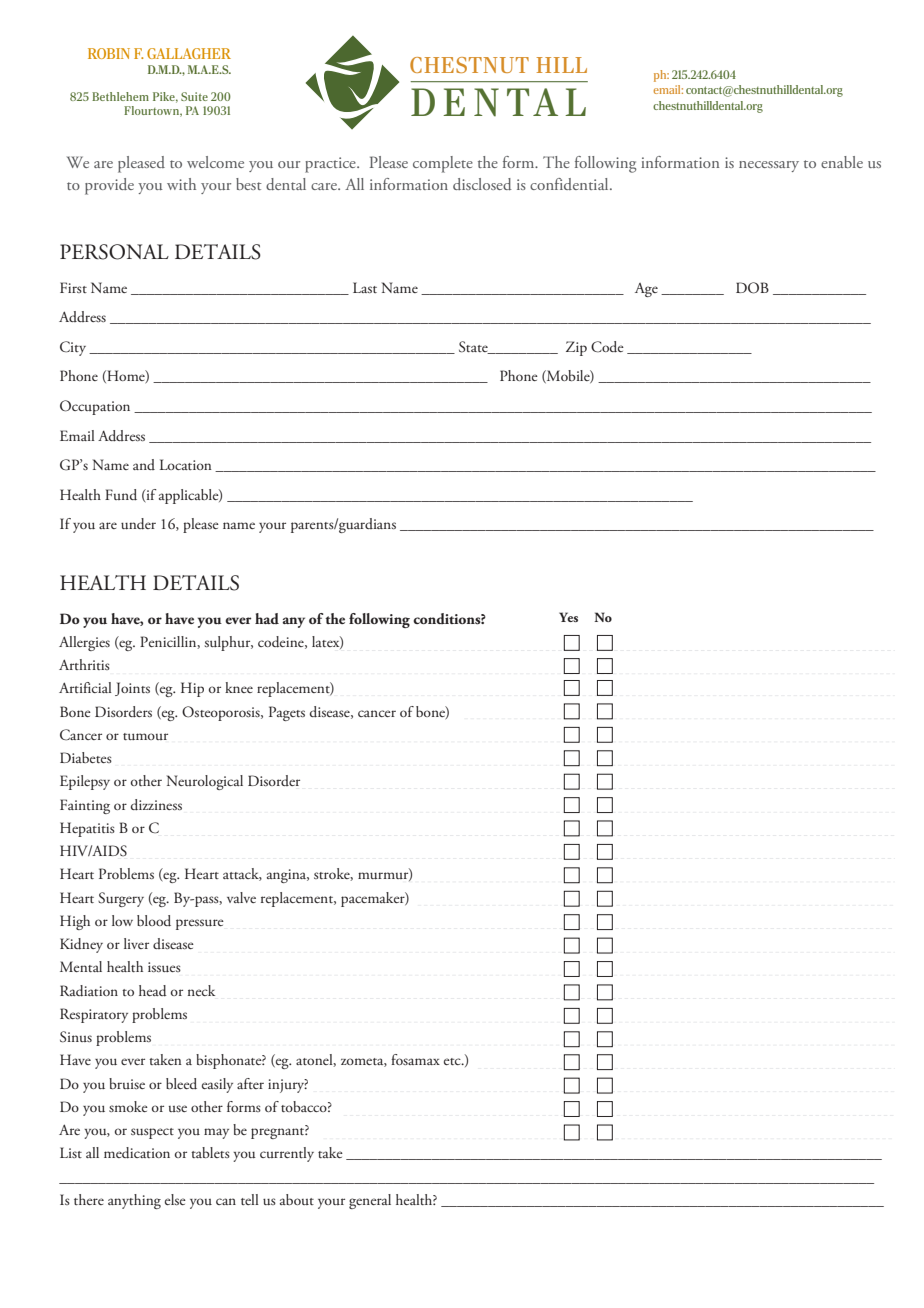  I want to click on necessary, so click(769, 166).
